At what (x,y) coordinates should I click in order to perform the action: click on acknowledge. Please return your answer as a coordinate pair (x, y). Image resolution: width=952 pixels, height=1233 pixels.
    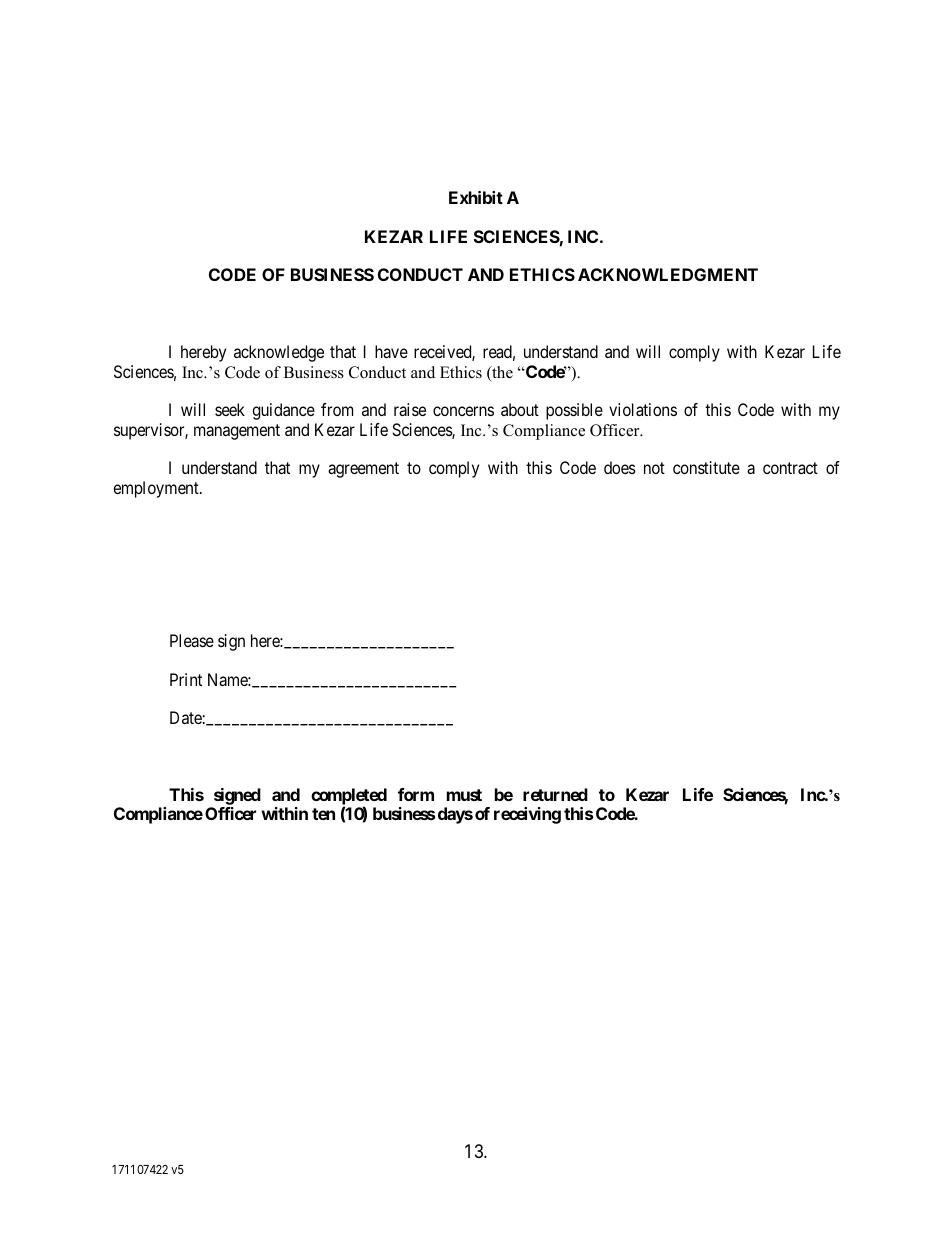
    Looking at the image, I should click on (279, 353).
